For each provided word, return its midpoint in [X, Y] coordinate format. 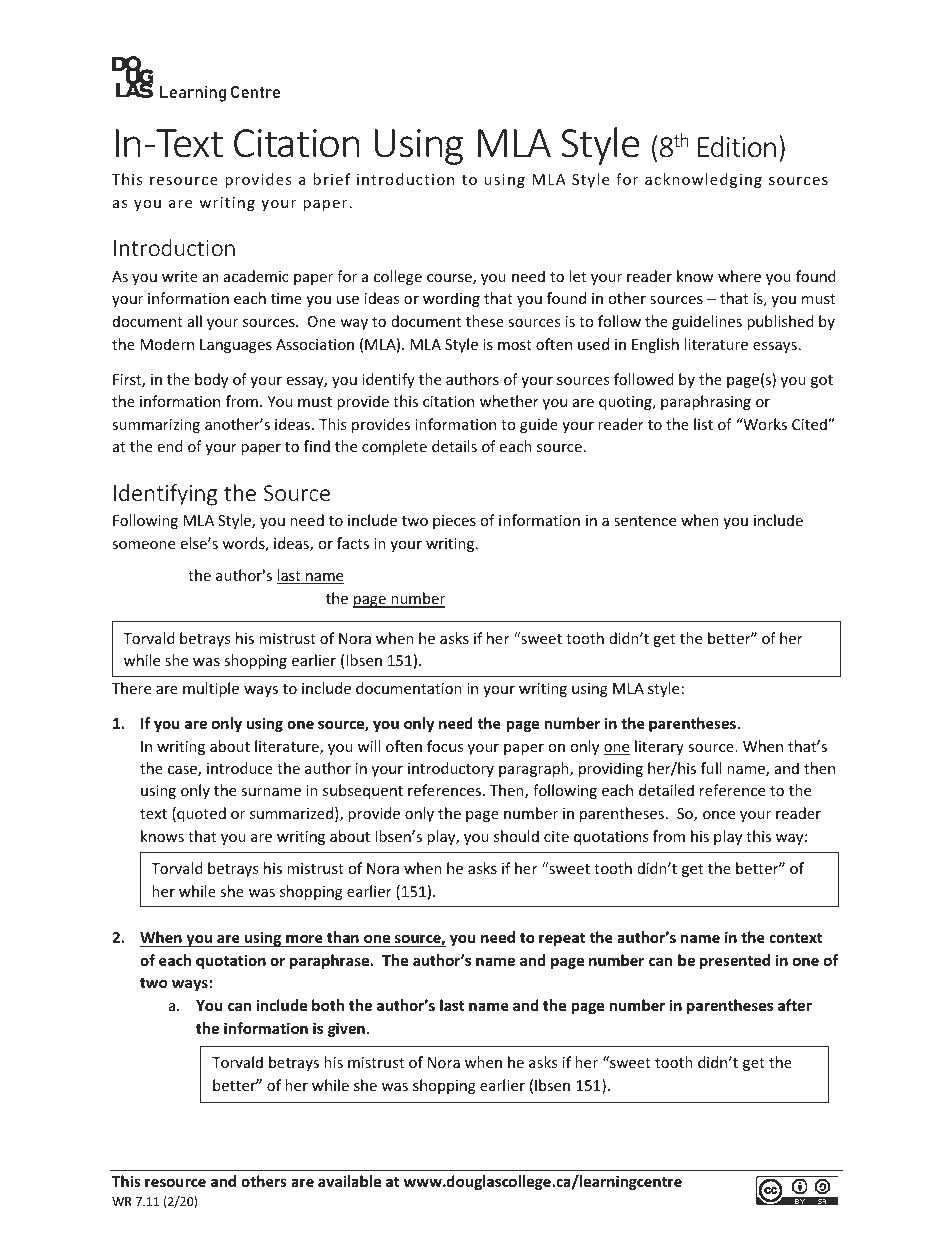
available [349, 1181]
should [516, 836]
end [170, 446]
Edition [737, 147]
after [795, 1005]
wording [451, 299]
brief [331, 179]
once [719, 815]
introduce [240, 768]
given [346, 1029]
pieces [454, 522]
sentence [645, 521]
